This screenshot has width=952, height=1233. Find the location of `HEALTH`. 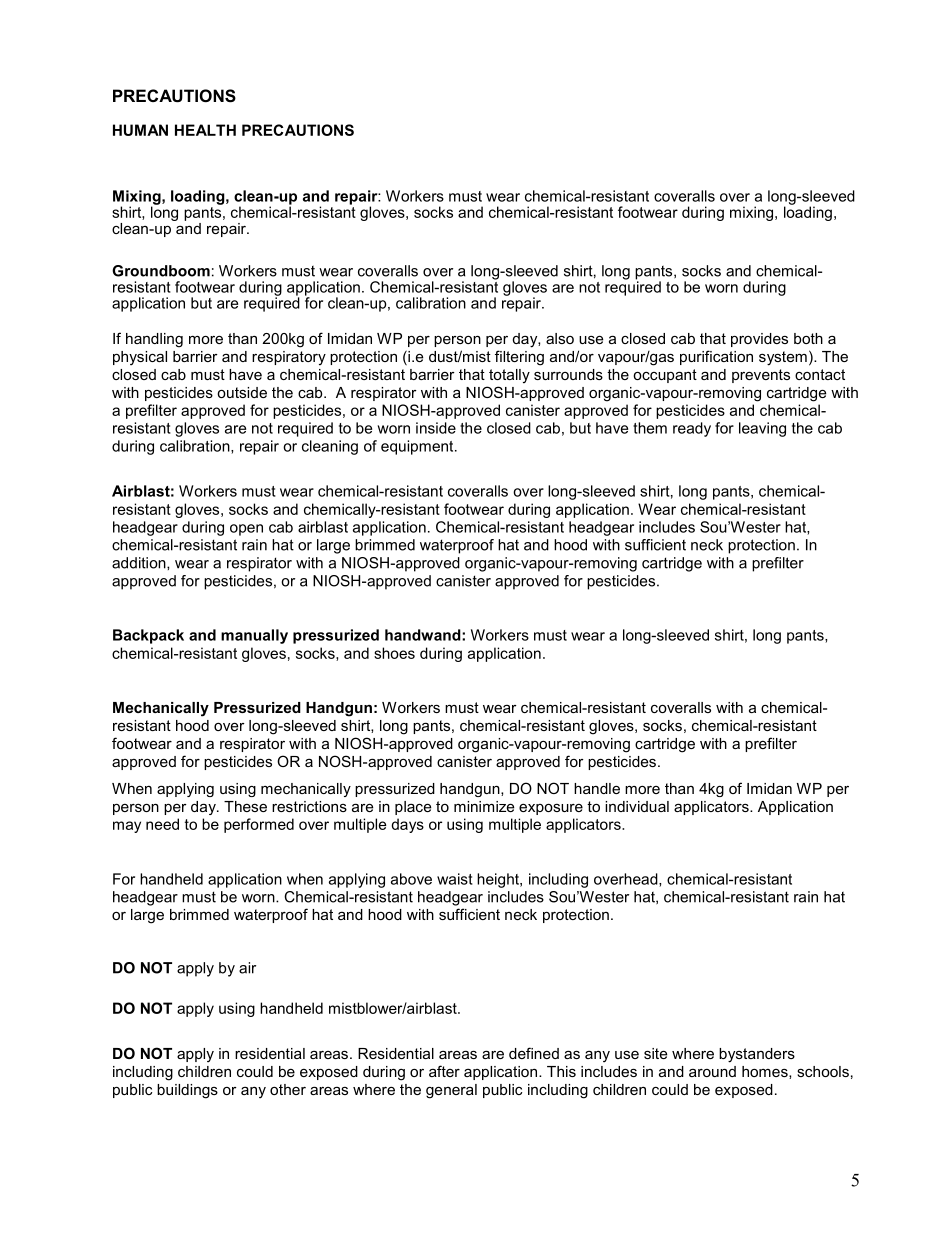

HEALTH is located at coordinates (205, 130).
